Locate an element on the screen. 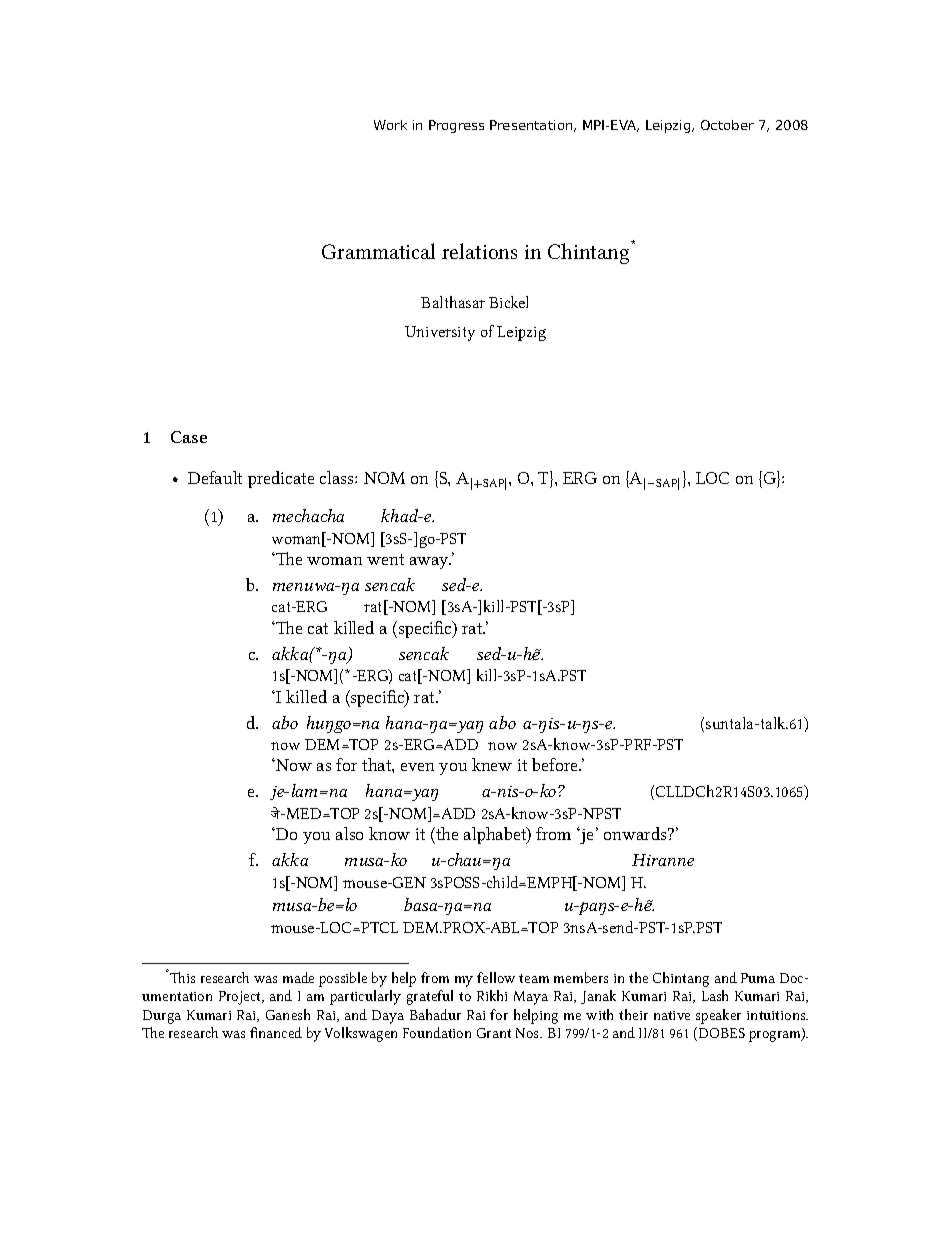  before is located at coordinates (556, 764).
